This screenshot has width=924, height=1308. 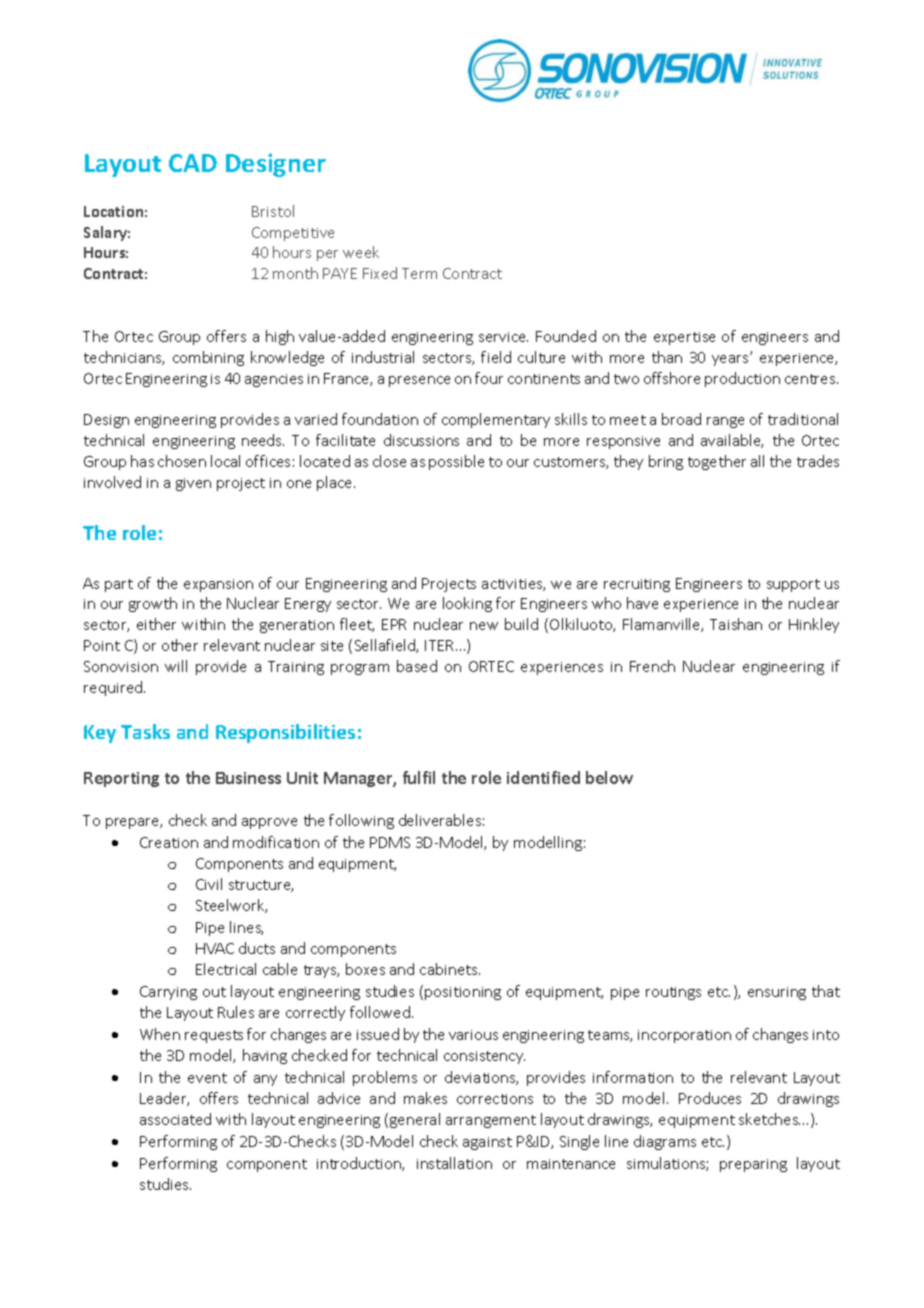 I want to click on against, so click(x=487, y=1143).
